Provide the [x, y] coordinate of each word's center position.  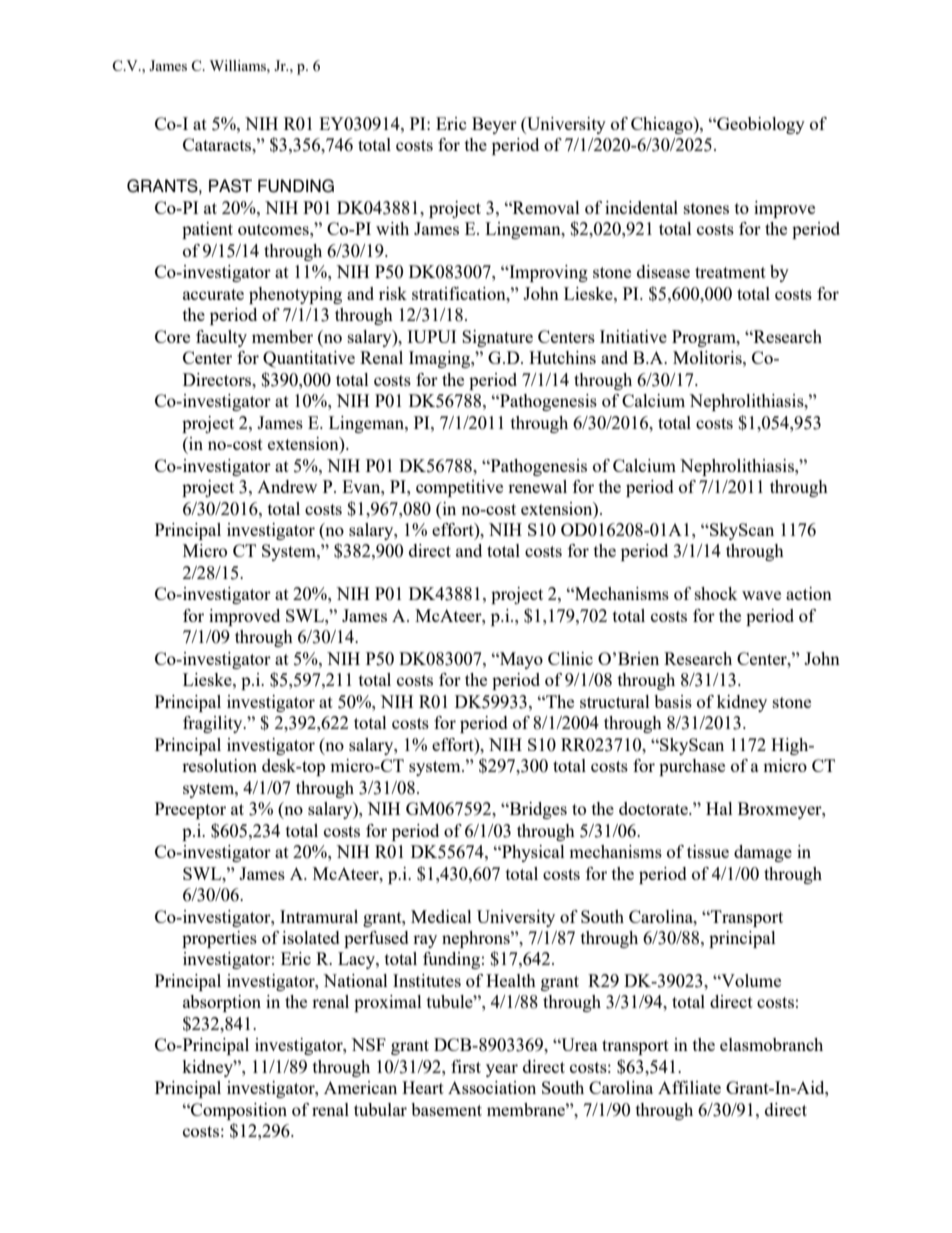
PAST [230, 186]
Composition [238, 1111]
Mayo [520, 660]
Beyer [494, 125]
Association [492, 1087]
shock [716, 593]
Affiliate [689, 1087]
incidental [641, 207]
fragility [214, 724]
